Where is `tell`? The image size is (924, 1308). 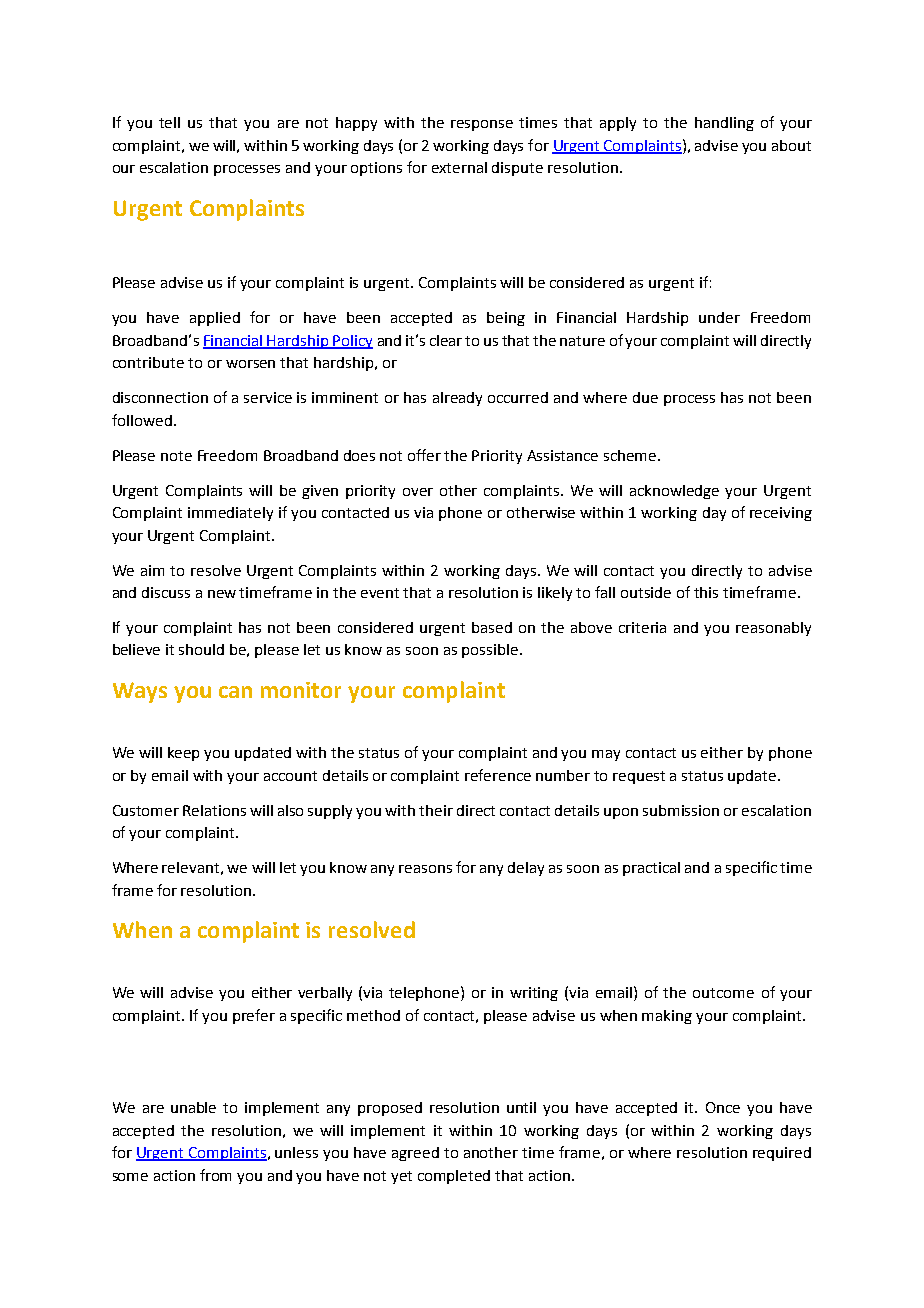
tell is located at coordinates (169, 122).
